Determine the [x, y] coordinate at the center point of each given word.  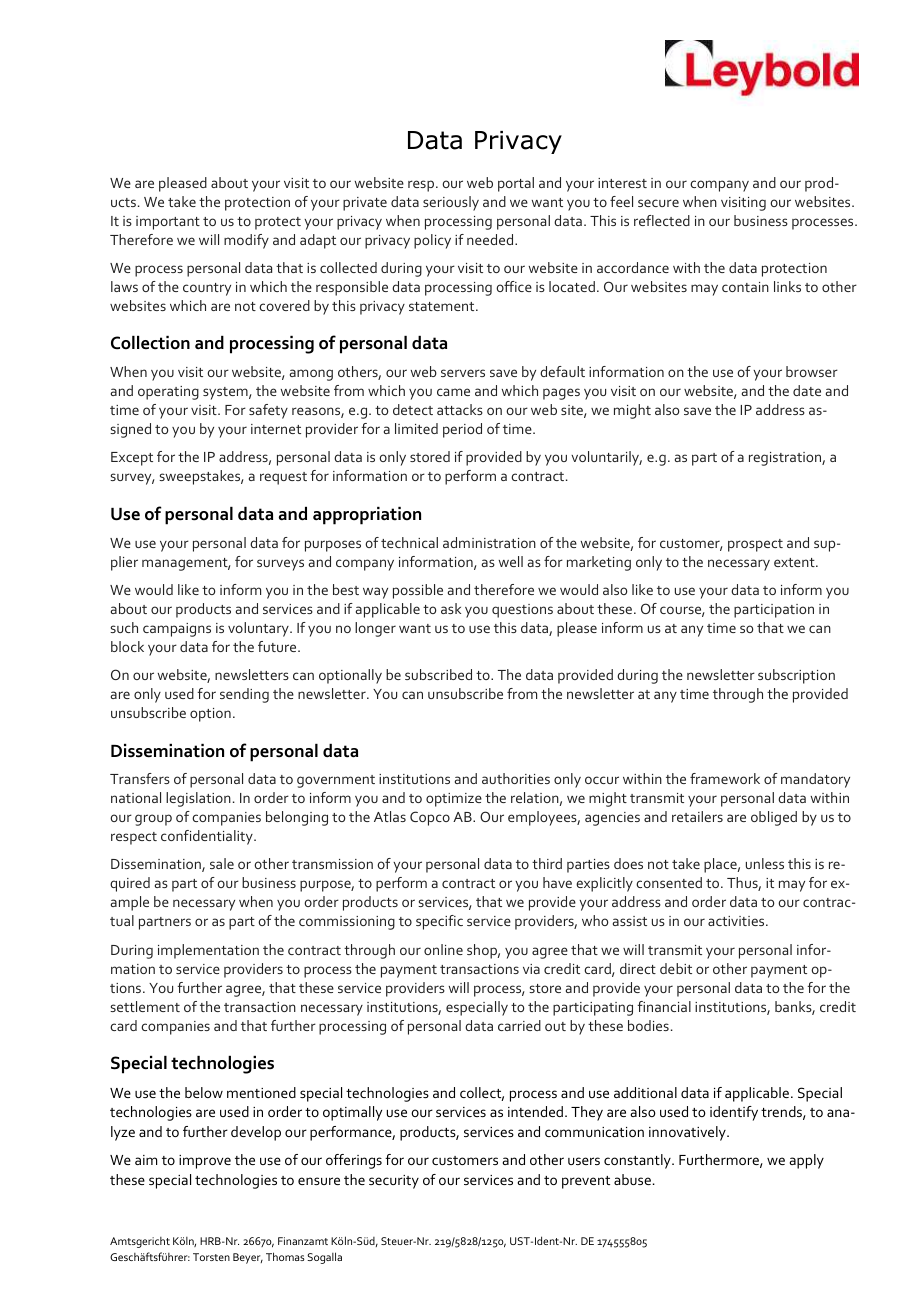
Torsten [211, 1257]
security [394, 1182]
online [443, 949]
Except [132, 459]
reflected [662, 220]
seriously [451, 203]
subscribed [438, 674]
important [168, 223]
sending [244, 695]
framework [725, 778]
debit [676, 968]
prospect [755, 545]
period [462, 430]
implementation [208, 951]
